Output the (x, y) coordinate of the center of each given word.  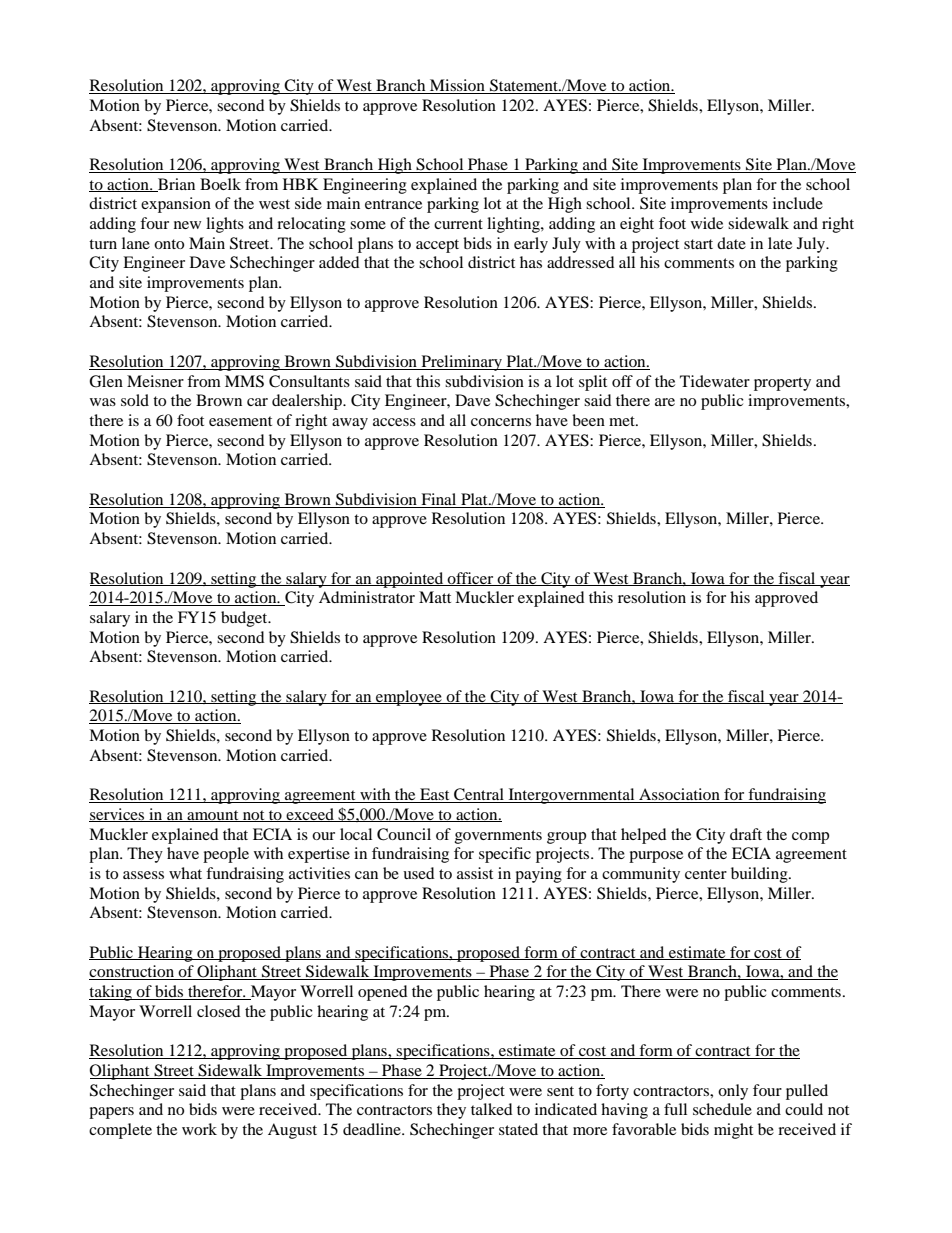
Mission (457, 86)
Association (679, 795)
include (798, 203)
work (199, 1129)
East (435, 795)
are (665, 402)
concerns (501, 422)
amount (213, 816)
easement (240, 421)
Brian (175, 185)
